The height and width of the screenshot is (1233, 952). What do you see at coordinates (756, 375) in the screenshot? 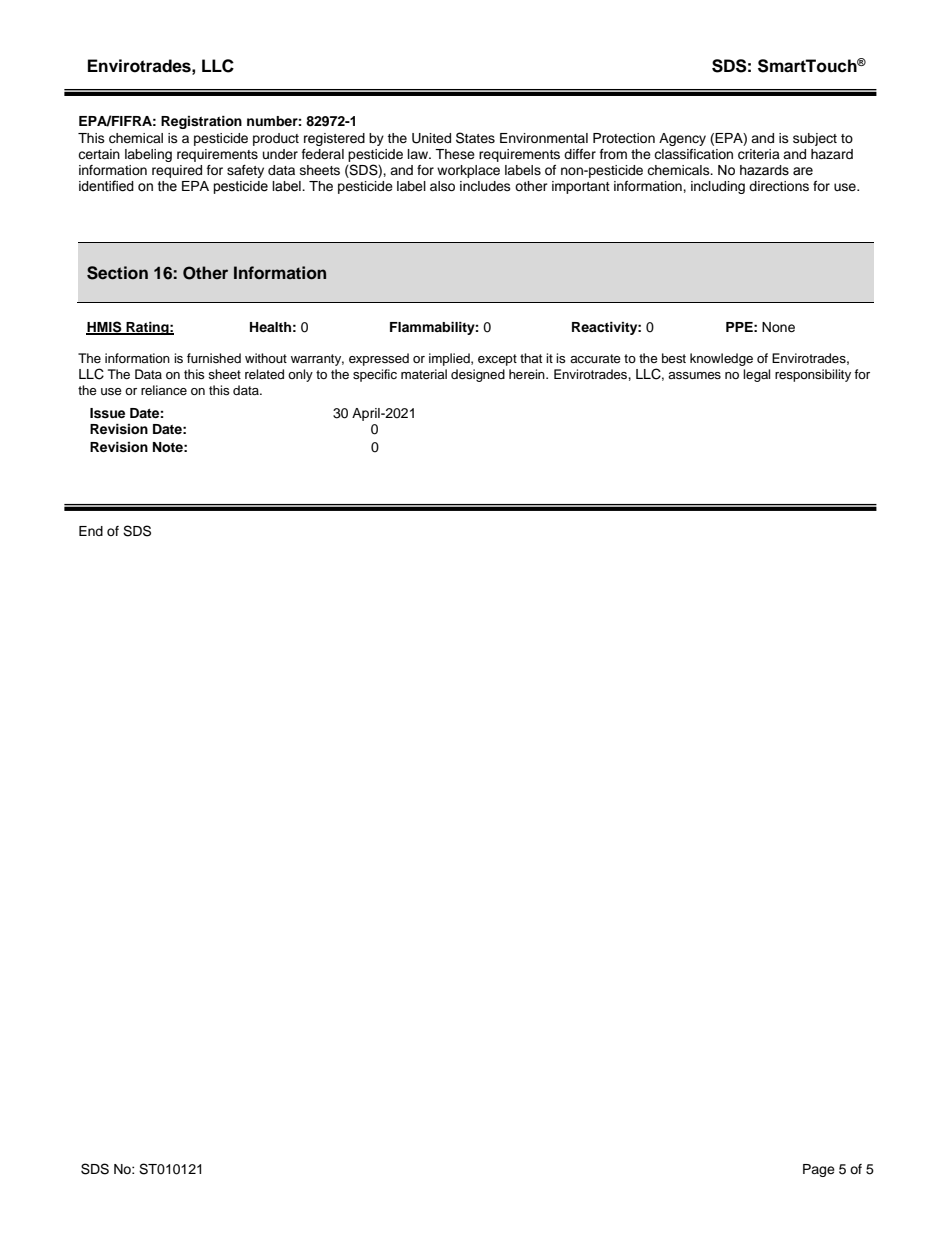
I see `legal` at bounding box center [756, 375].
